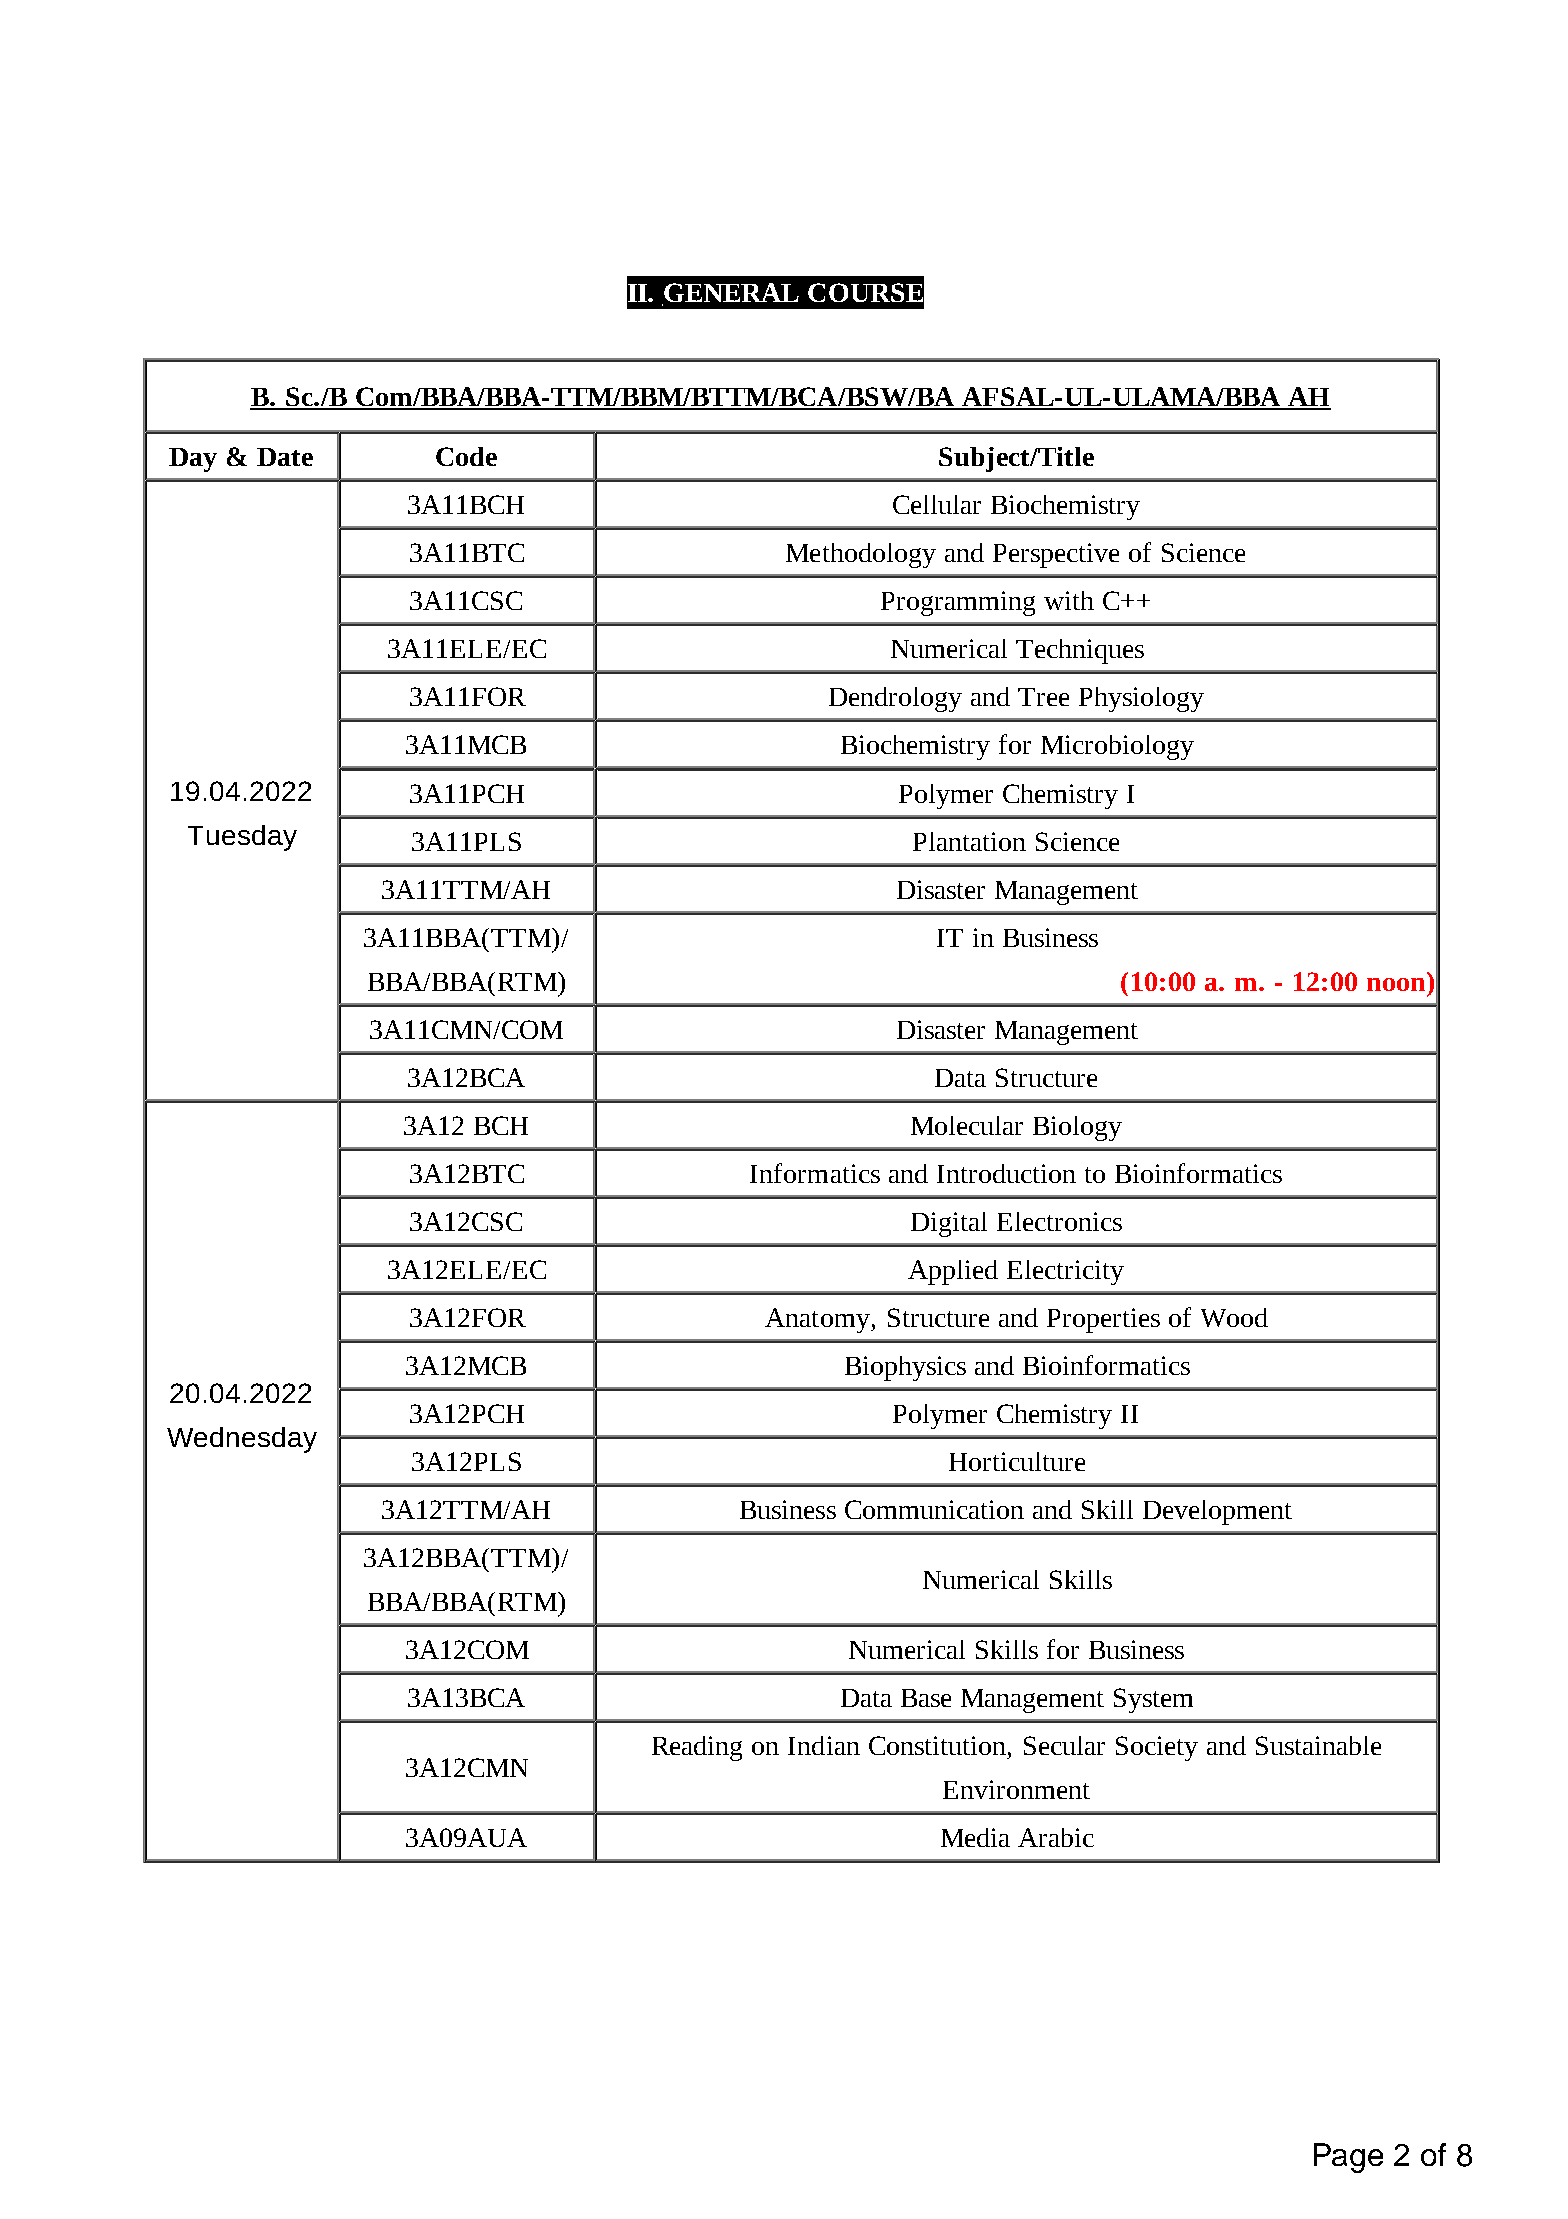 The image size is (1568, 2219). Describe the element at coordinates (967, 1125) in the document. I see `Molecular` at that location.
